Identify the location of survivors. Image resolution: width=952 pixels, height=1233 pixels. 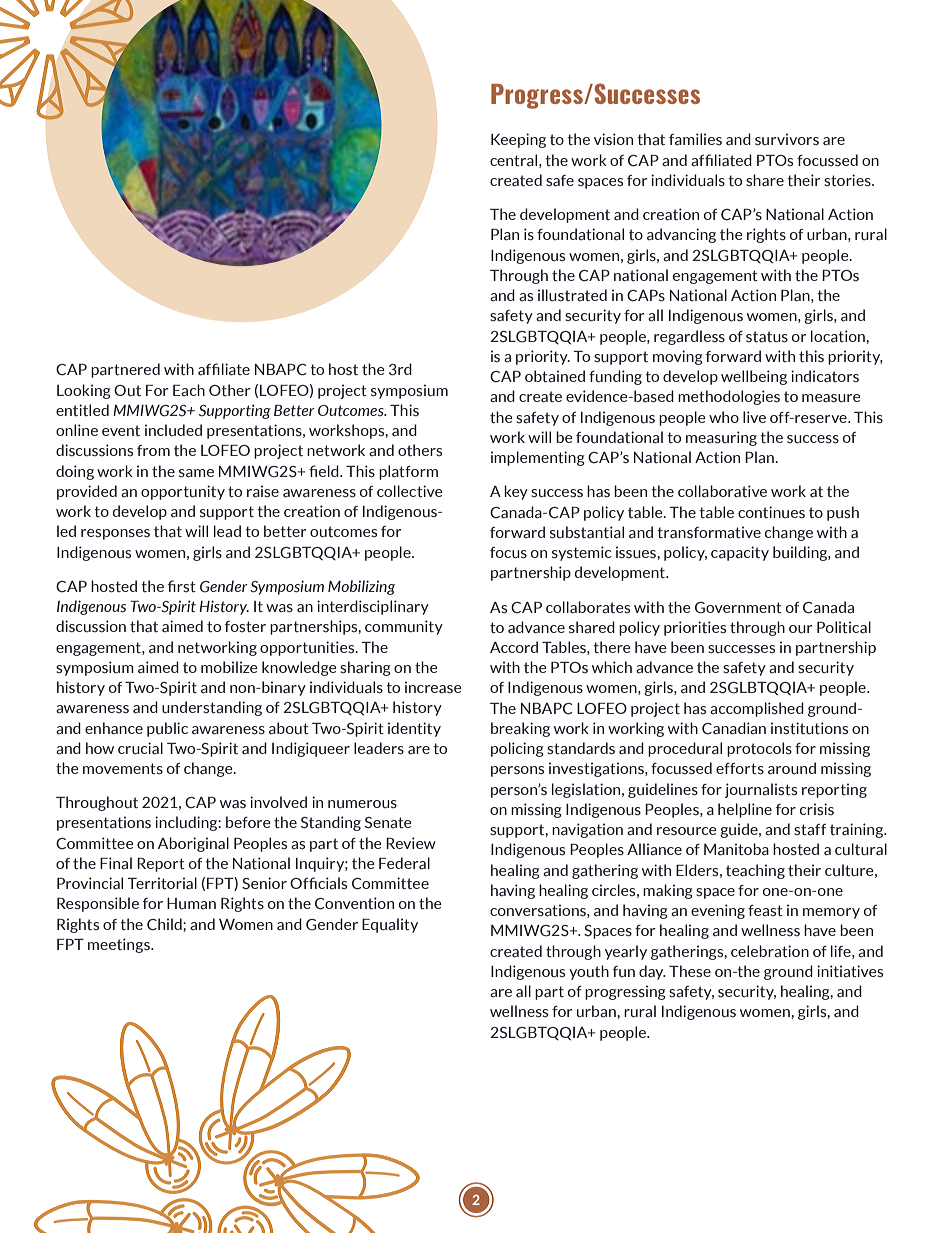
(787, 139).
